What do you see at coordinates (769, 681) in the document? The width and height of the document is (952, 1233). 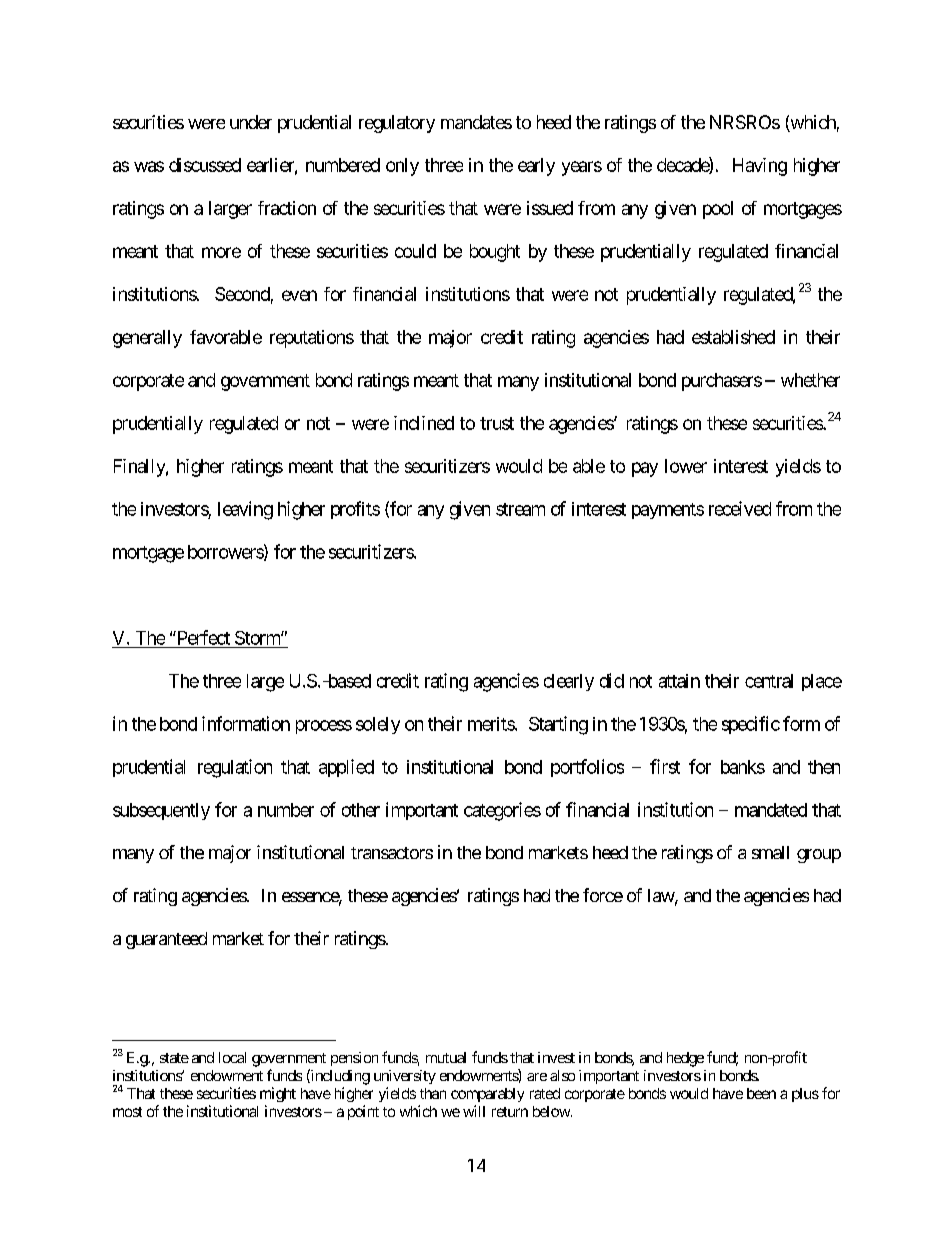 I see `central` at bounding box center [769, 681].
